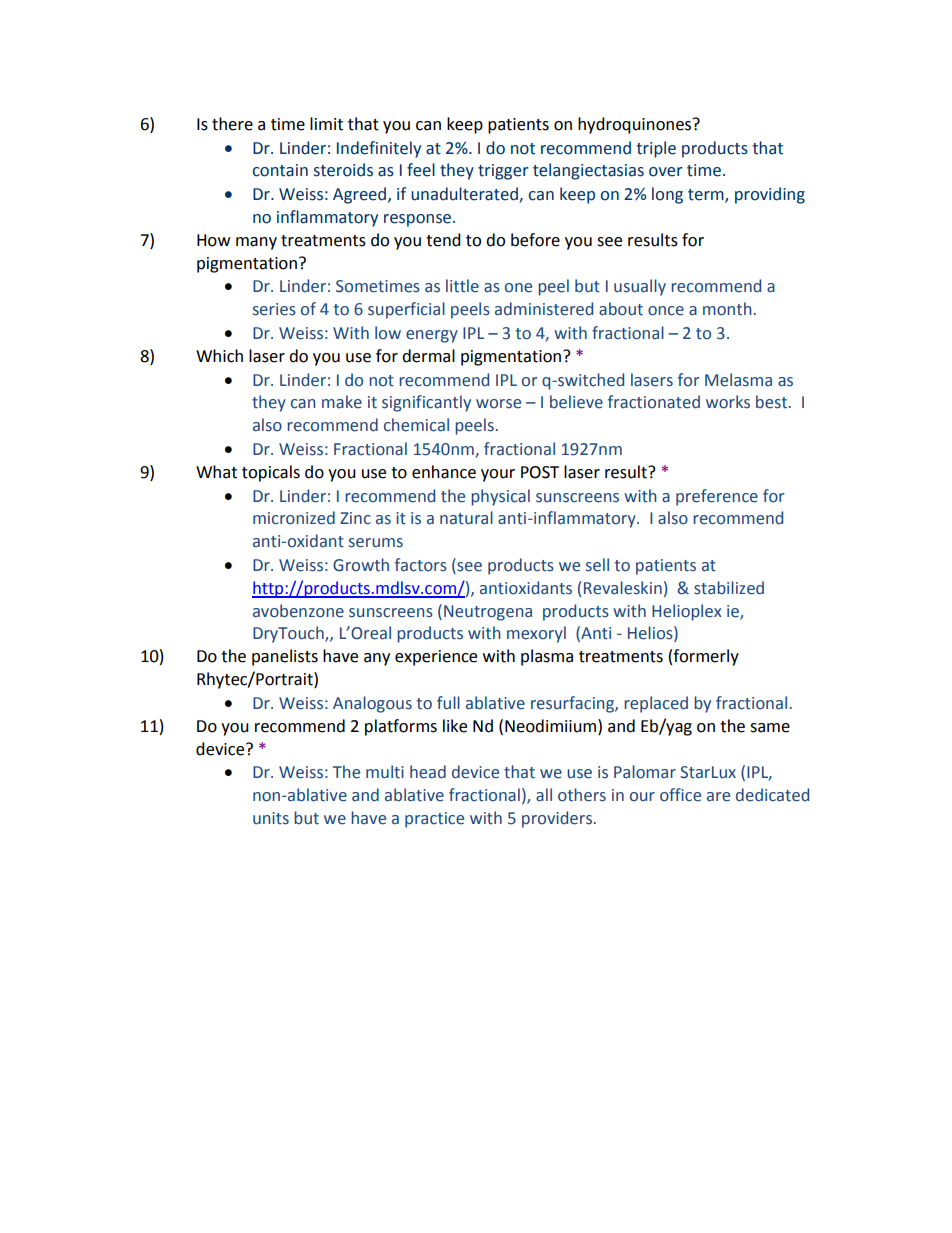 Image resolution: width=952 pixels, height=1233 pixels. What do you see at coordinates (434, 820) in the screenshot?
I see `practice` at bounding box center [434, 820].
